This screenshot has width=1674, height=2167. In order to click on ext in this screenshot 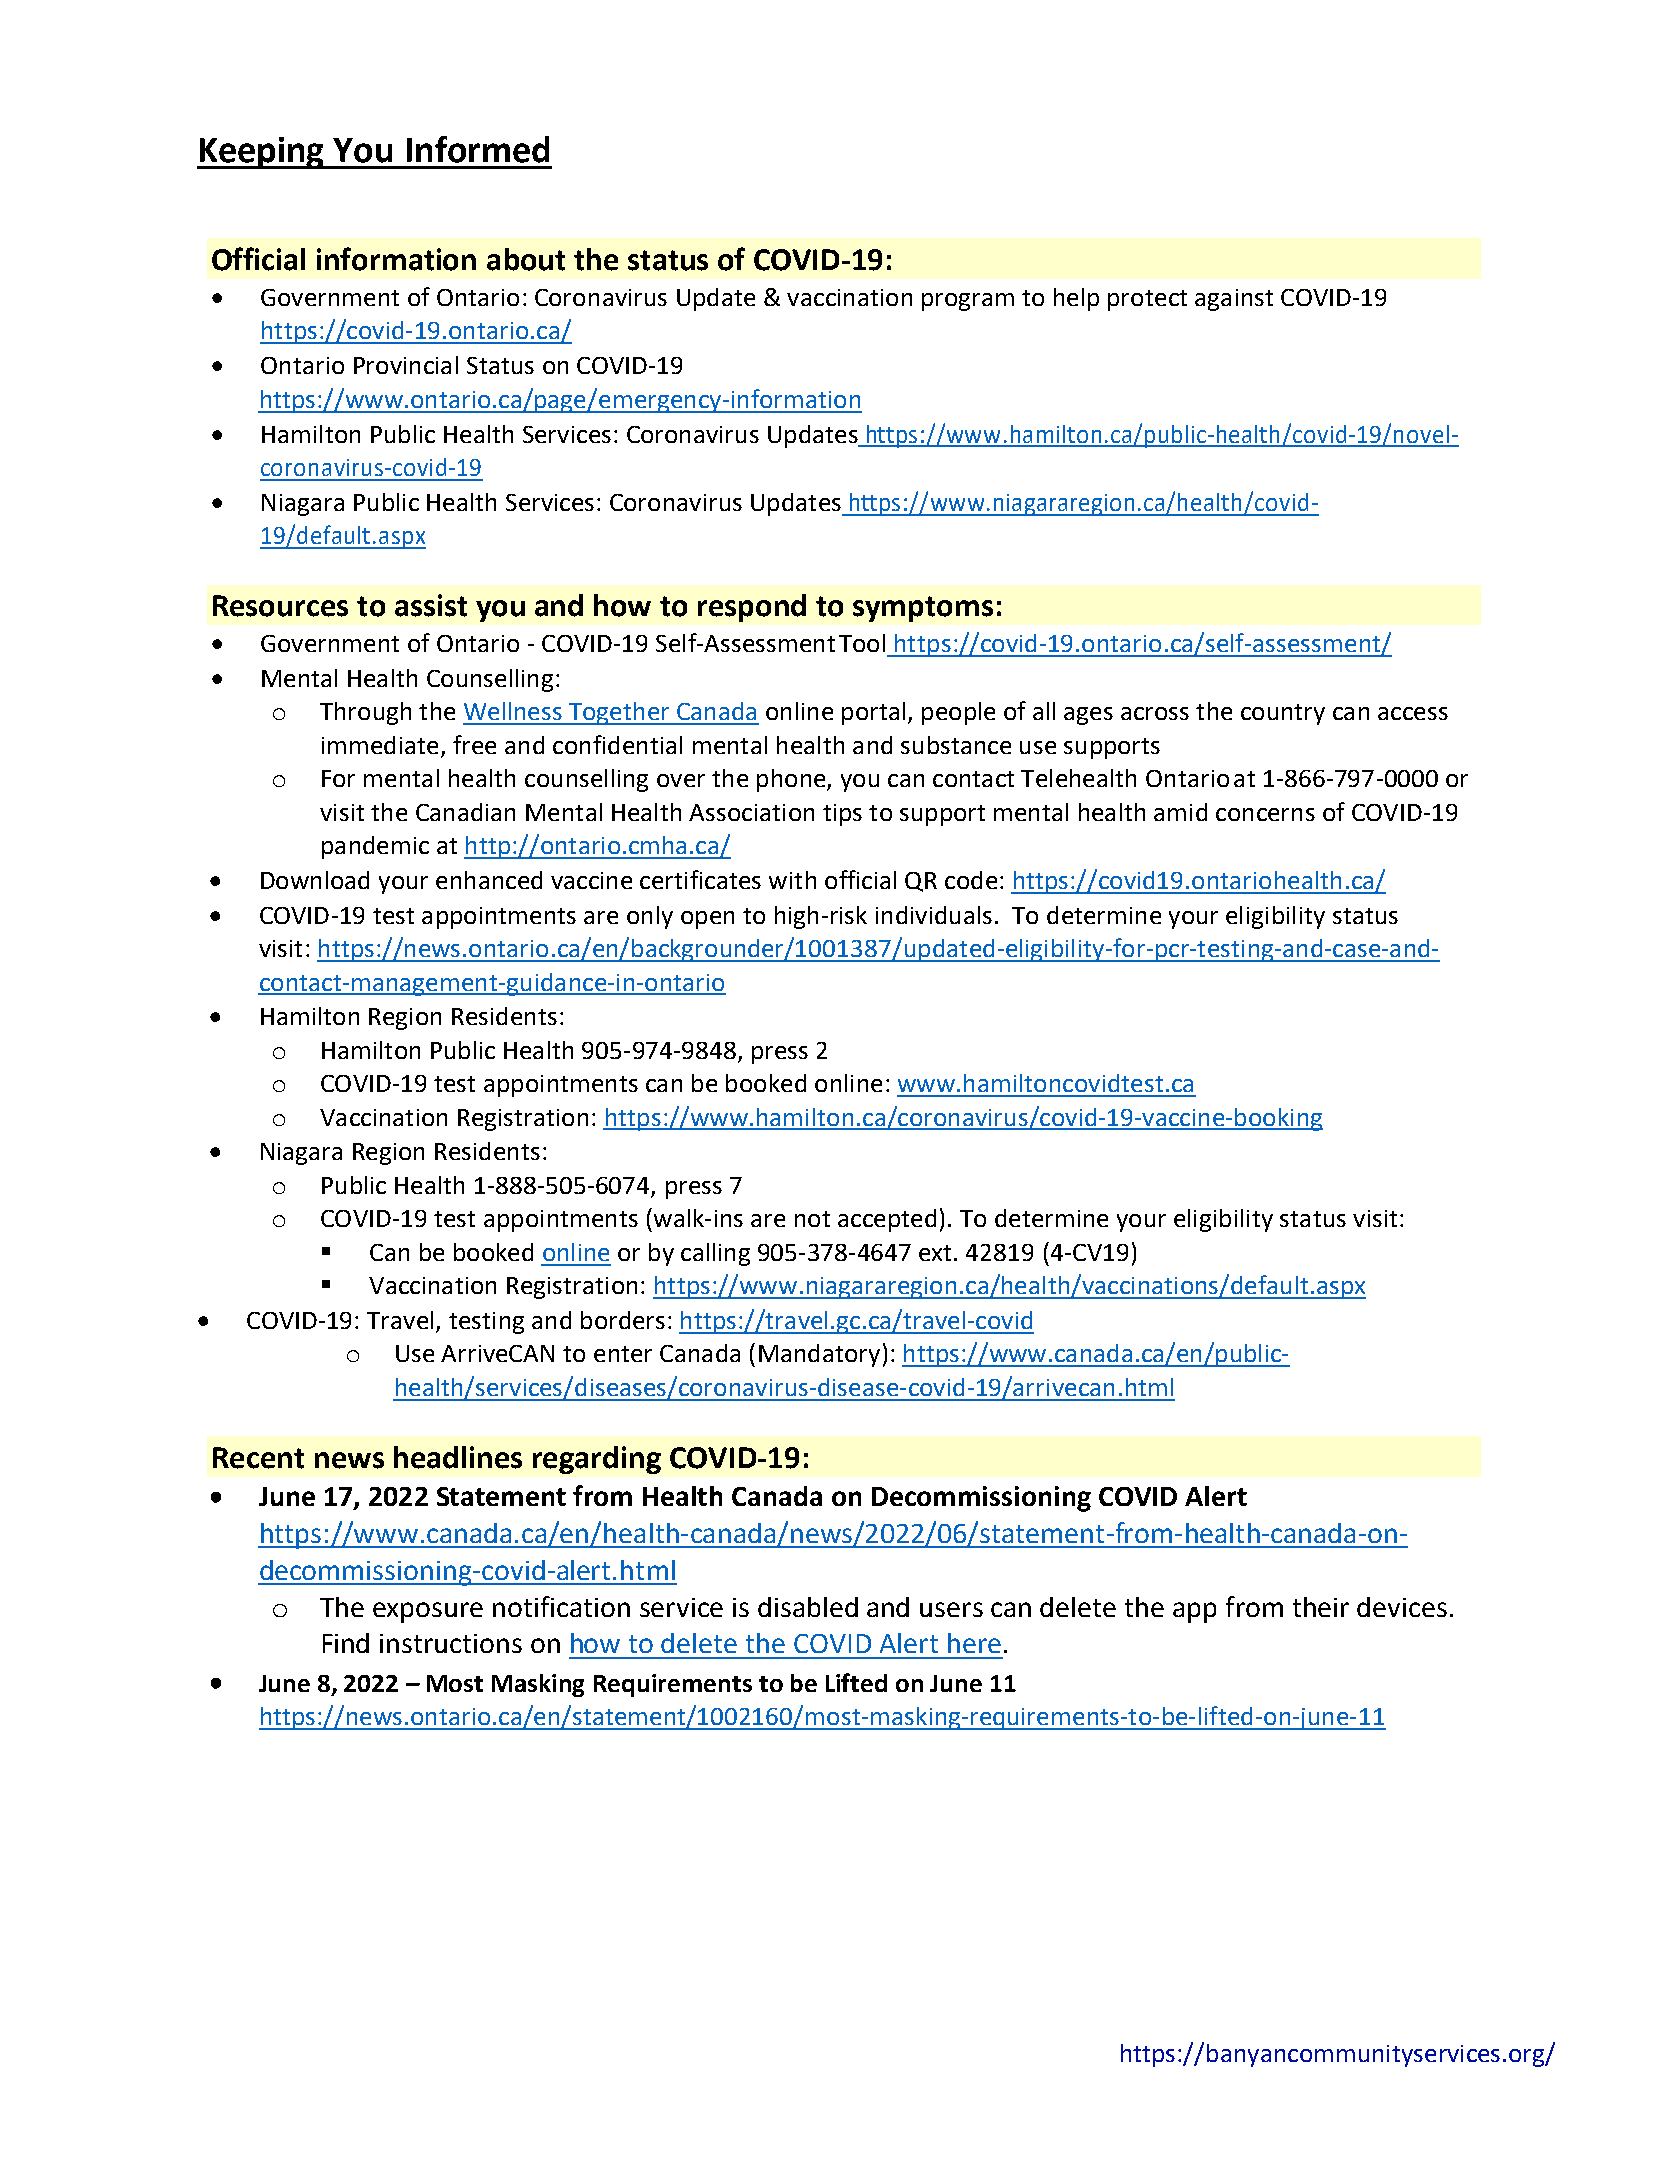, I will do `click(935, 1253)`.
